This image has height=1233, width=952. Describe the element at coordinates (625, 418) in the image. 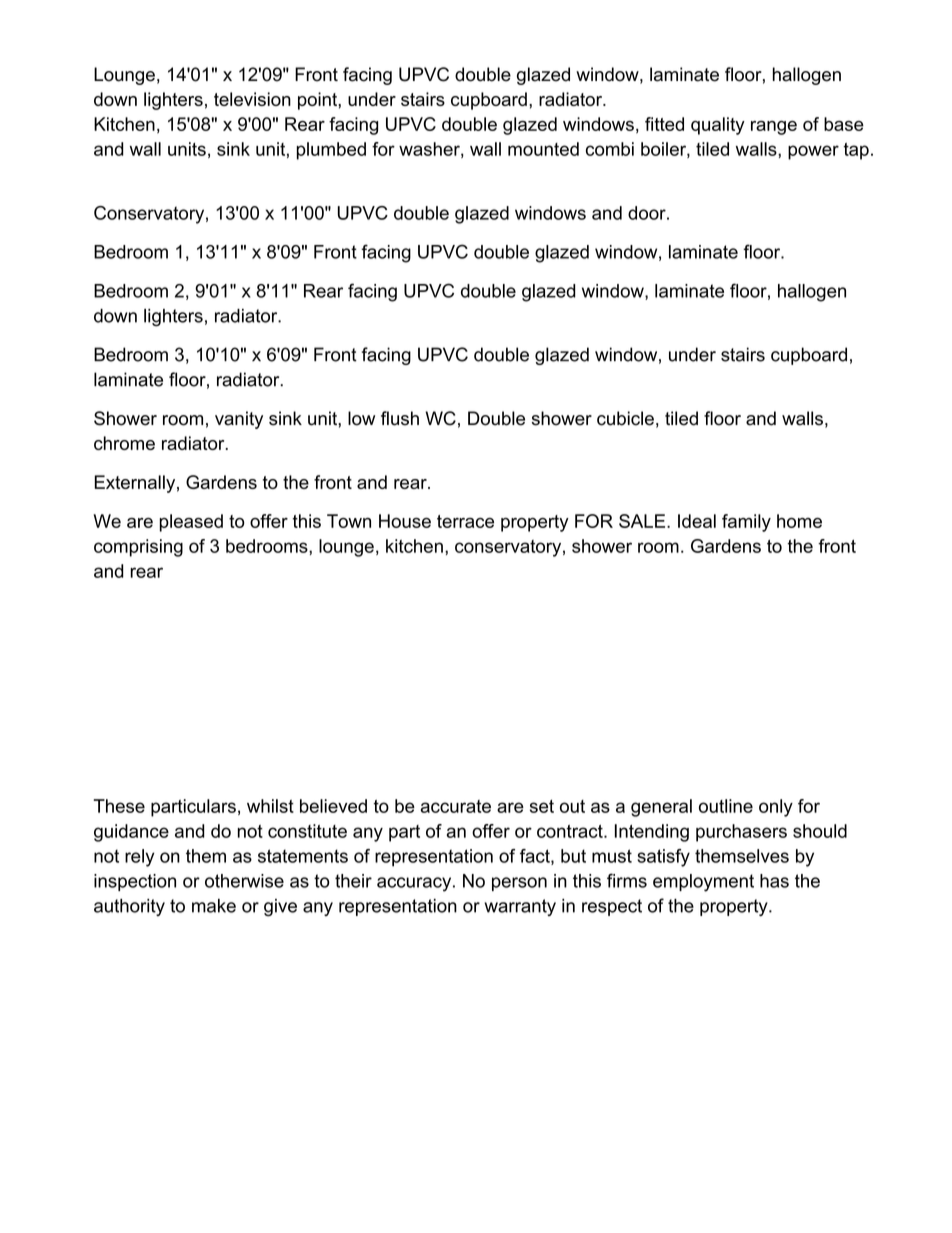

I see `cubicle` at that location.
